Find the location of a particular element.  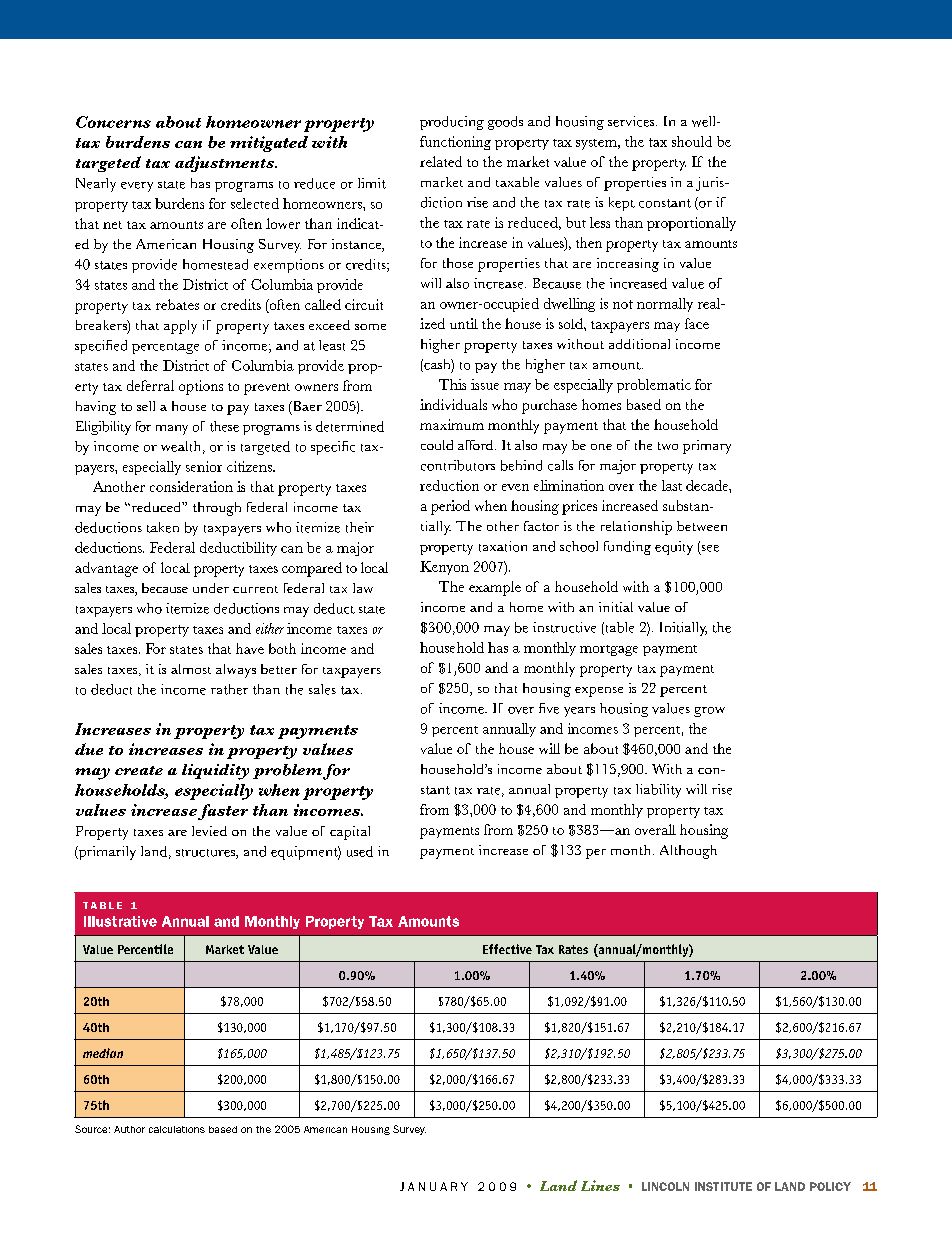

almost is located at coordinates (191, 669).
